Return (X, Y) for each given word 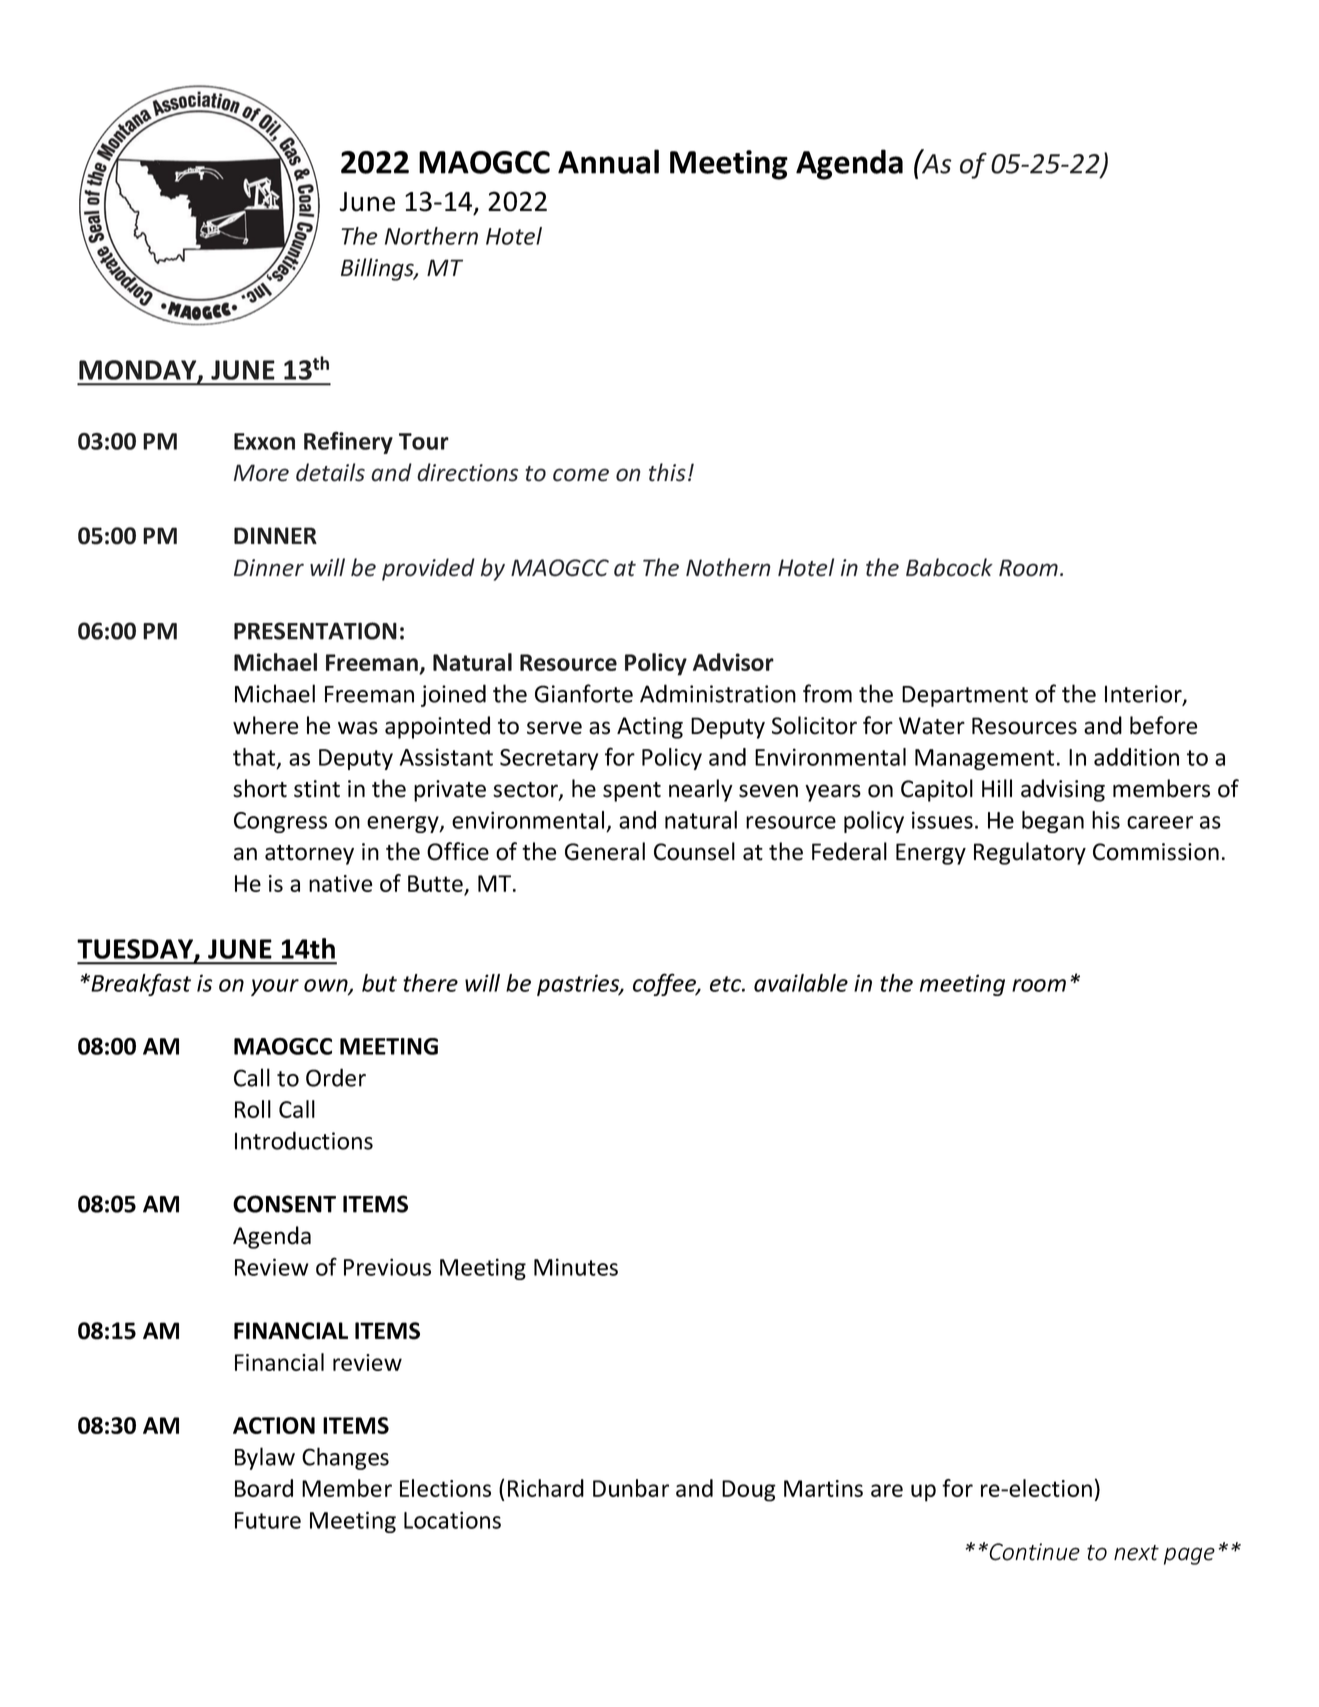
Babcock (949, 567)
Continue (1034, 1552)
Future (268, 1520)
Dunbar (631, 1488)
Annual (608, 161)
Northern (431, 236)
